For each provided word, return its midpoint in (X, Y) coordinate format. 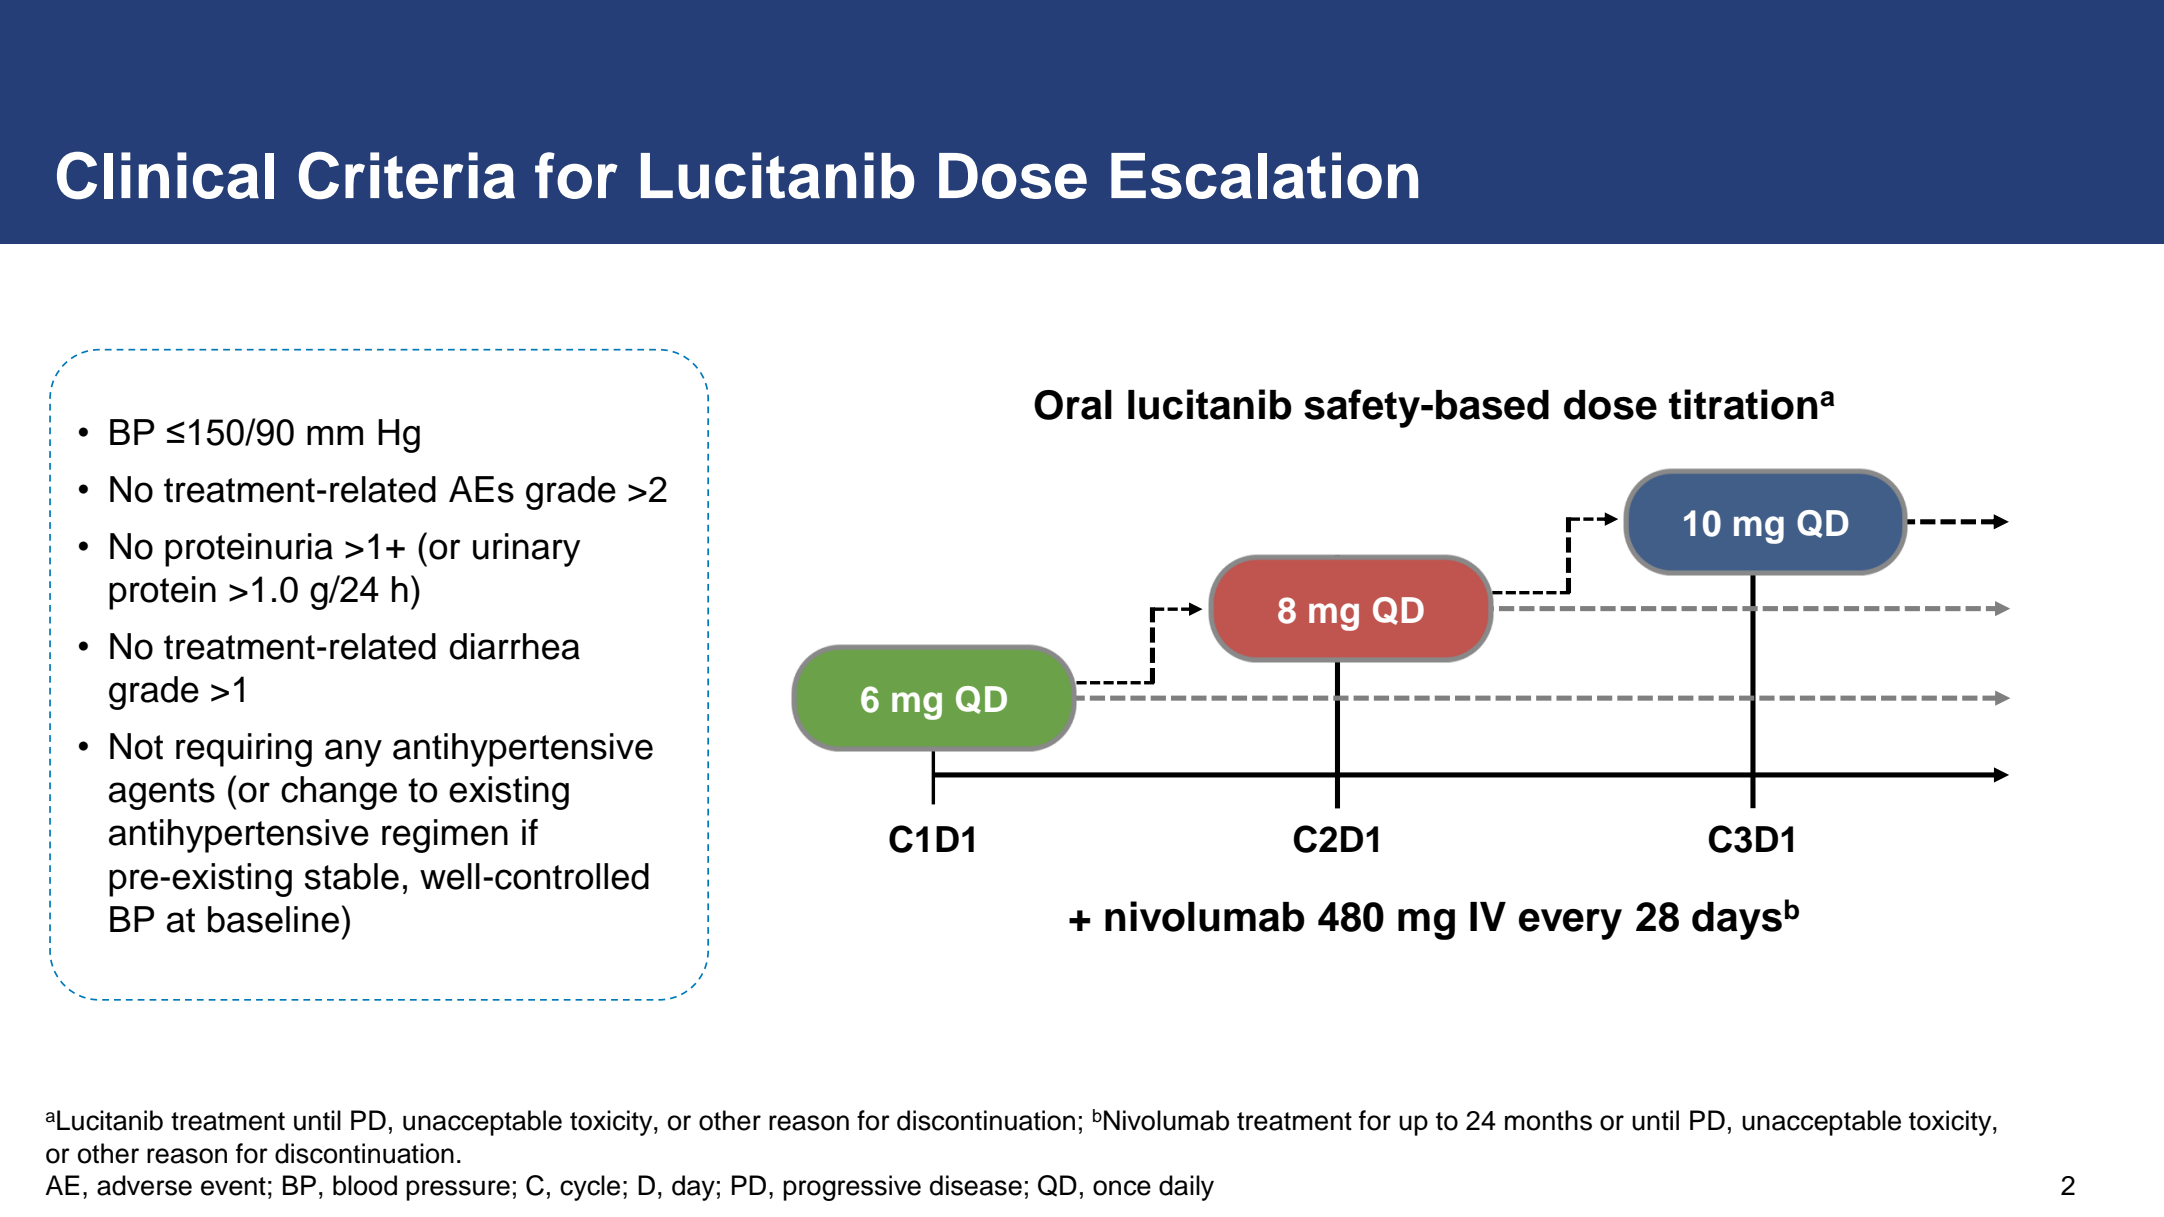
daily (1186, 1188)
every (1570, 924)
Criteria (407, 175)
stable (352, 876)
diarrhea (515, 646)
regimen (445, 836)
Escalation (1264, 175)
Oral (1073, 405)
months (1548, 1120)
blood (365, 1185)
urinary (526, 550)
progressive (852, 1188)
